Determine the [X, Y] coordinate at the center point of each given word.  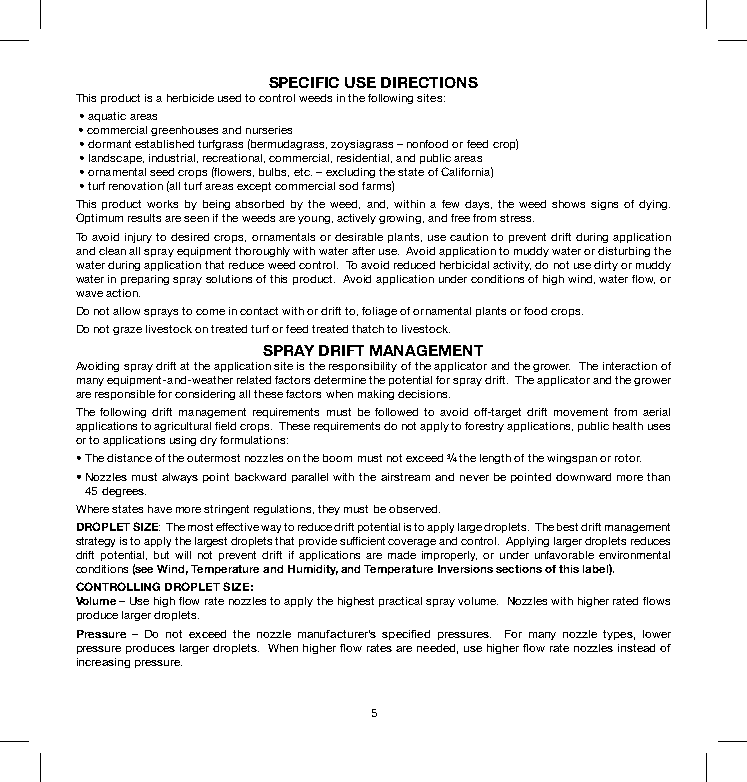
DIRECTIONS [429, 82]
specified [406, 635]
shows [568, 204]
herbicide [190, 98]
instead [636, 648]
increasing [103, 663]
